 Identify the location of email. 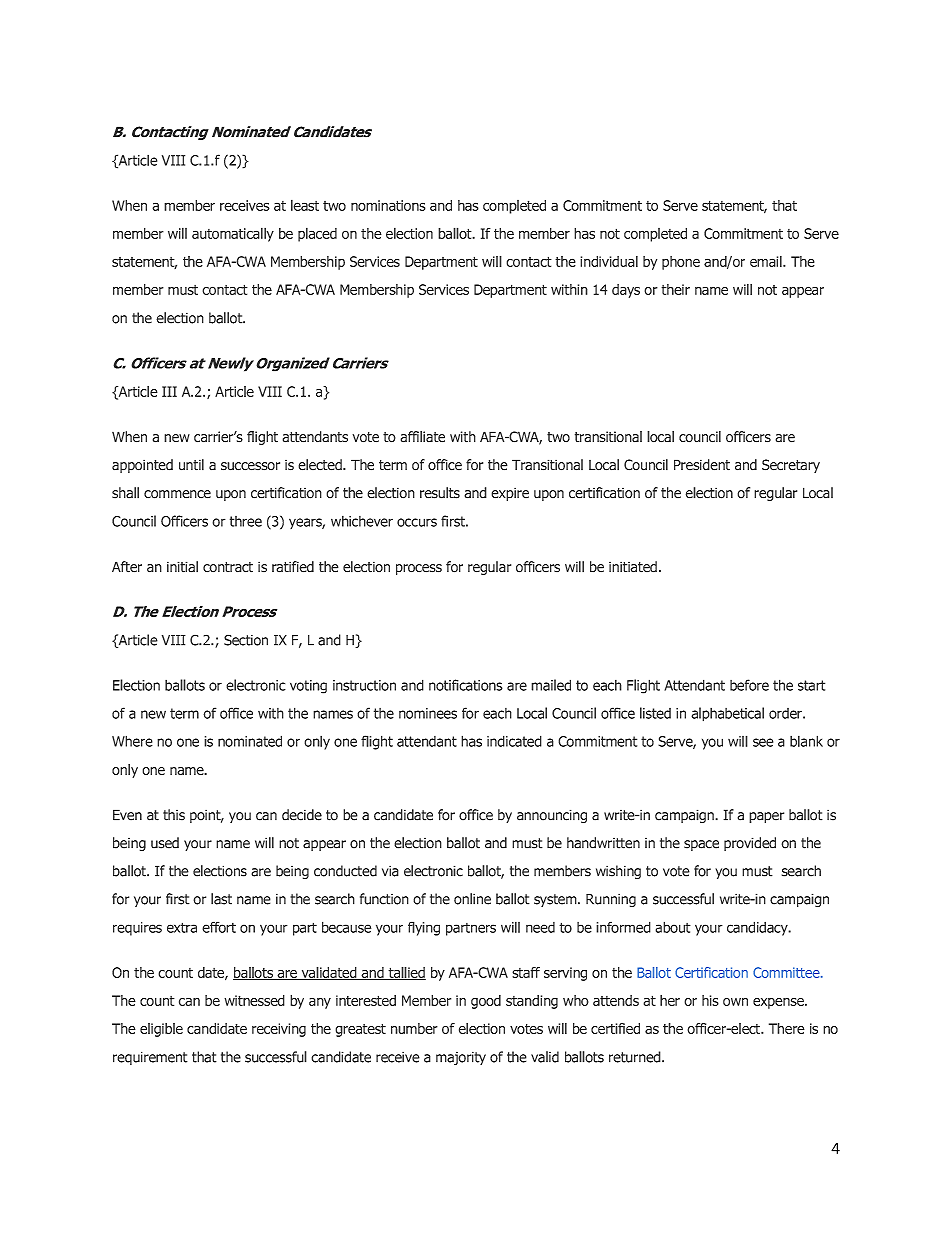
(767, 261).
